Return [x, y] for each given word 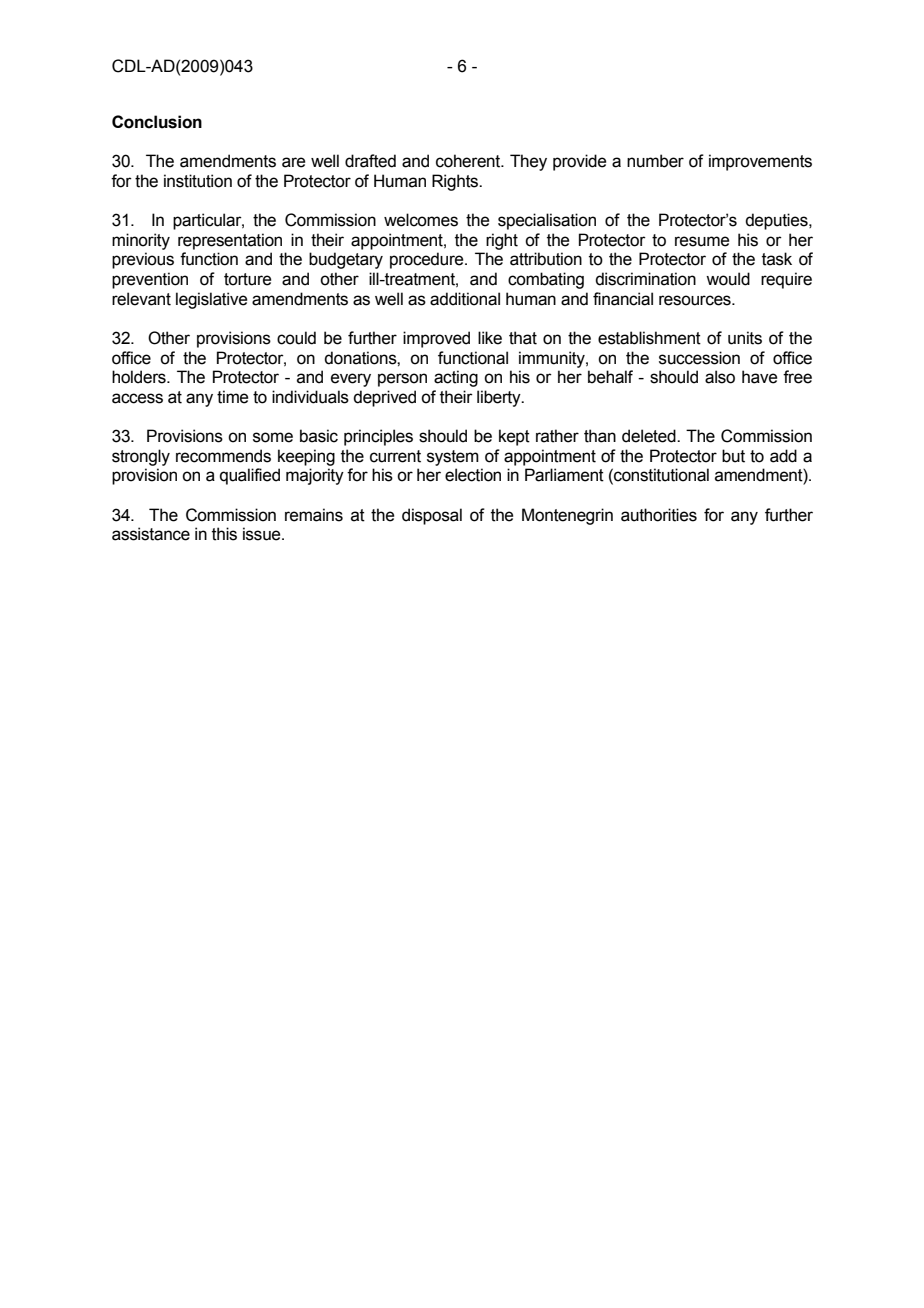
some [273, 437]
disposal [432, 516]
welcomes [421, 220]
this [224, 534]
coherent [469, 161]
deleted [650, 436]
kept [514, 437]
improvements [760, 162]
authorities [659, 515]
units [745, 338]
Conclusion [157, 122]
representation [230, 241]
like [490, 338]
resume [702, 241]
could [296, 338]
